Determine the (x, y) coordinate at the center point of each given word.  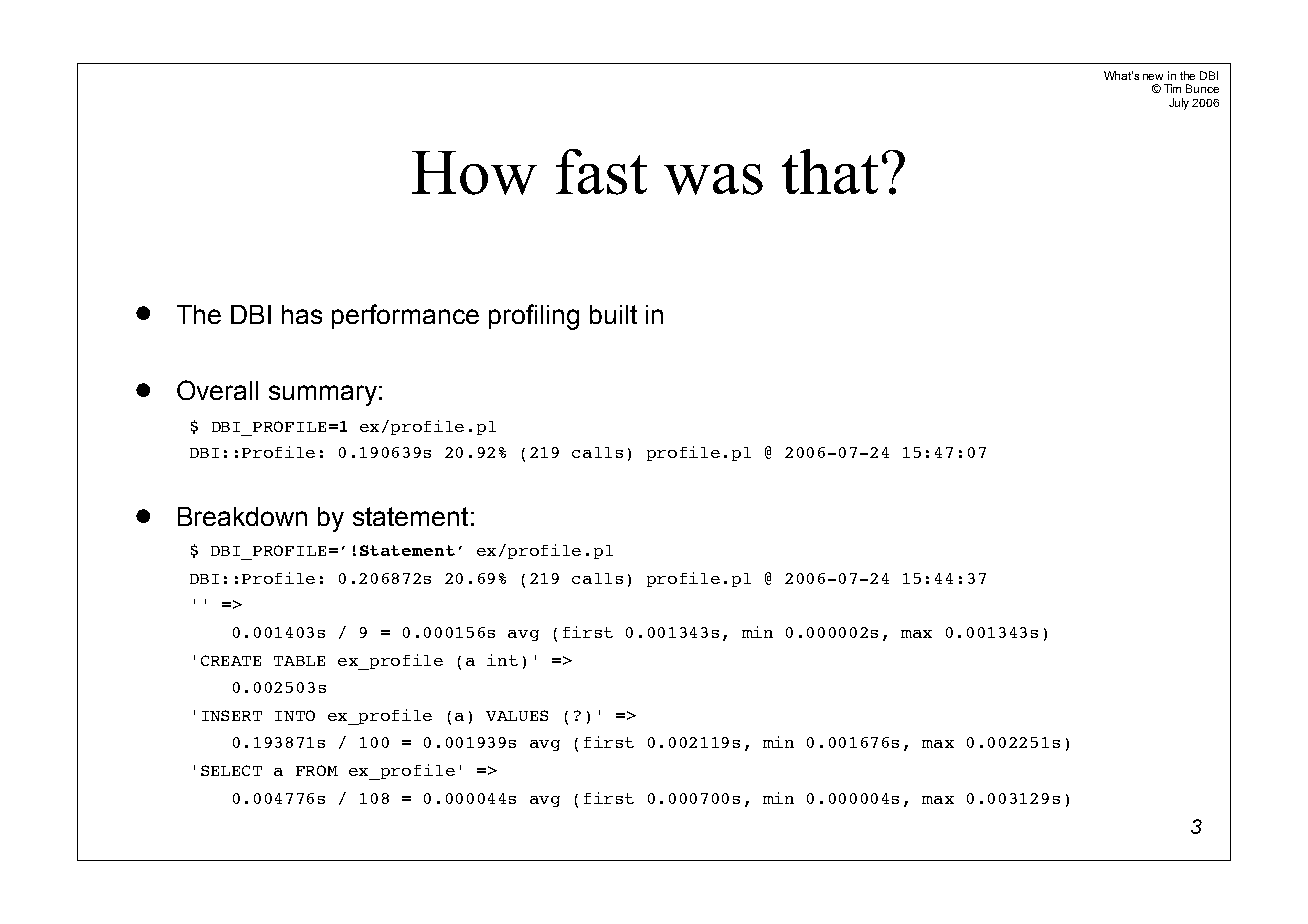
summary (323, 395)
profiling (534, 317)
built (613, 314)
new (1153, 77)
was (713, 179)
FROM (317, 770)
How (474, 173)
